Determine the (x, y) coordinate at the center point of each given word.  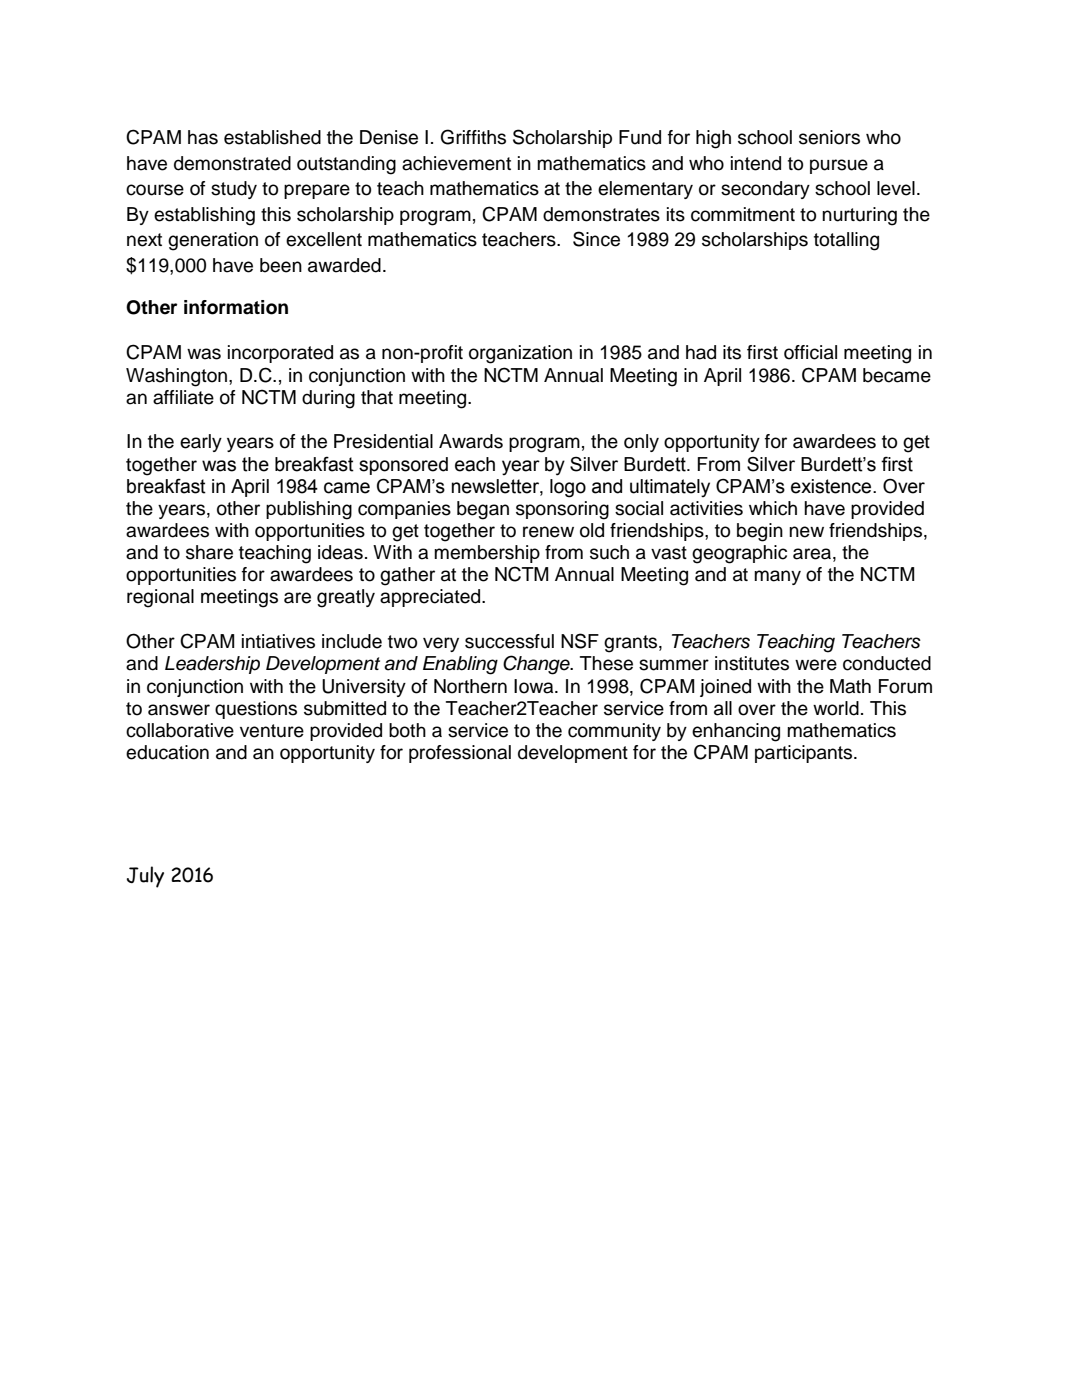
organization (520, 354)
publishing (309, 510)
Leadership (212, 665)
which (773, 508)
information (236, 307)
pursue (839, 166)
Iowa (535, 686)
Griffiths (473, 137)
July (145, 877)
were (816, 665)
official (810, 352)
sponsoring (562, 510)
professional (460, 754)
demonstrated (232, 163)
